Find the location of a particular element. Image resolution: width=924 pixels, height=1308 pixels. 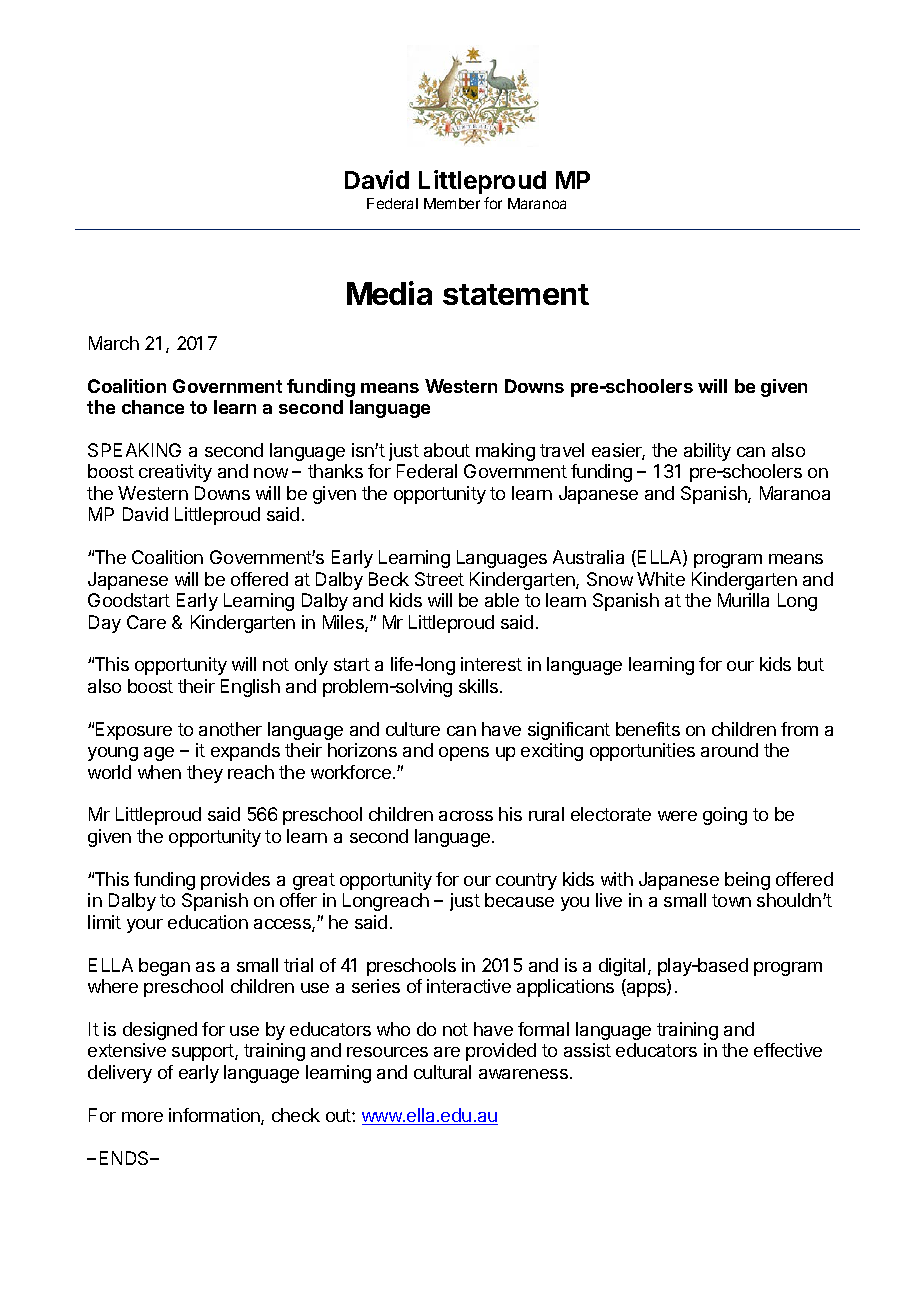

Care is located at coordinates (146, 622).
